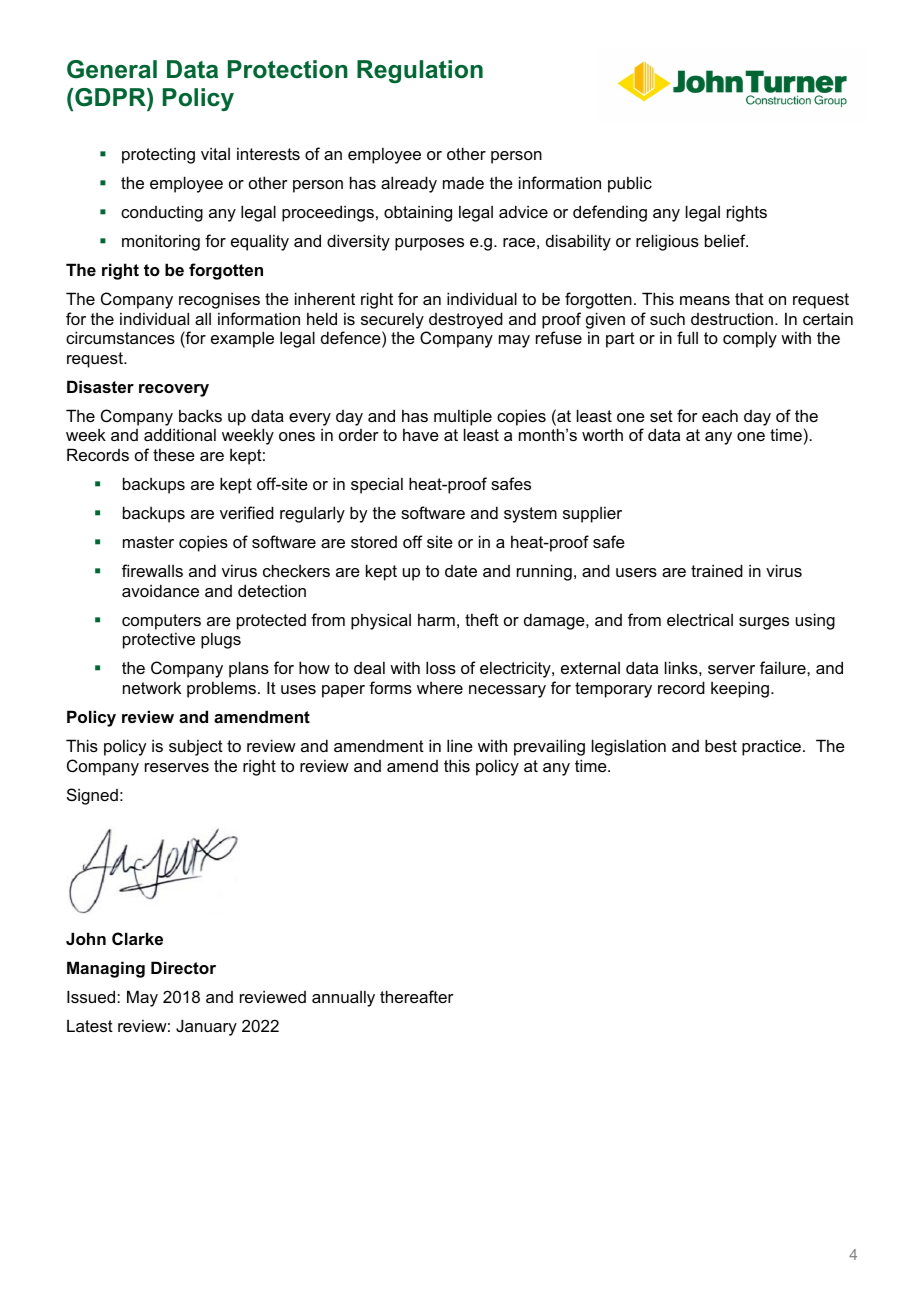 This screenshot has height=1308, width=924. What do you see at coordinates (771, 747) in the screenshot?
I see `practice` at bounding box center [771, 747].
